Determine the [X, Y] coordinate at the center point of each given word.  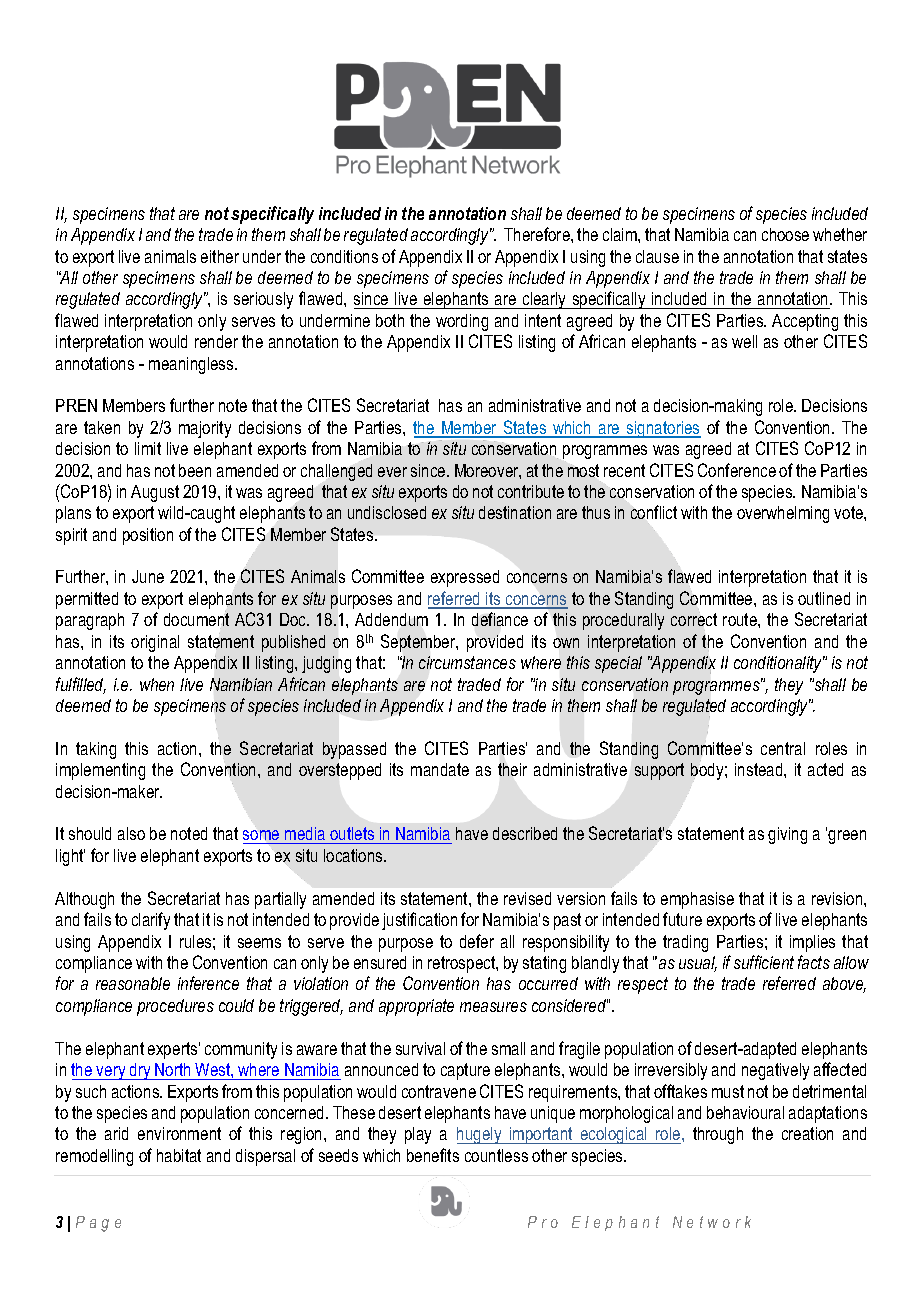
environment [179, 1133]
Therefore [538, 234]
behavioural [745, 1112]
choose [785, 234]
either [220, 256]
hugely [480, 1135]
